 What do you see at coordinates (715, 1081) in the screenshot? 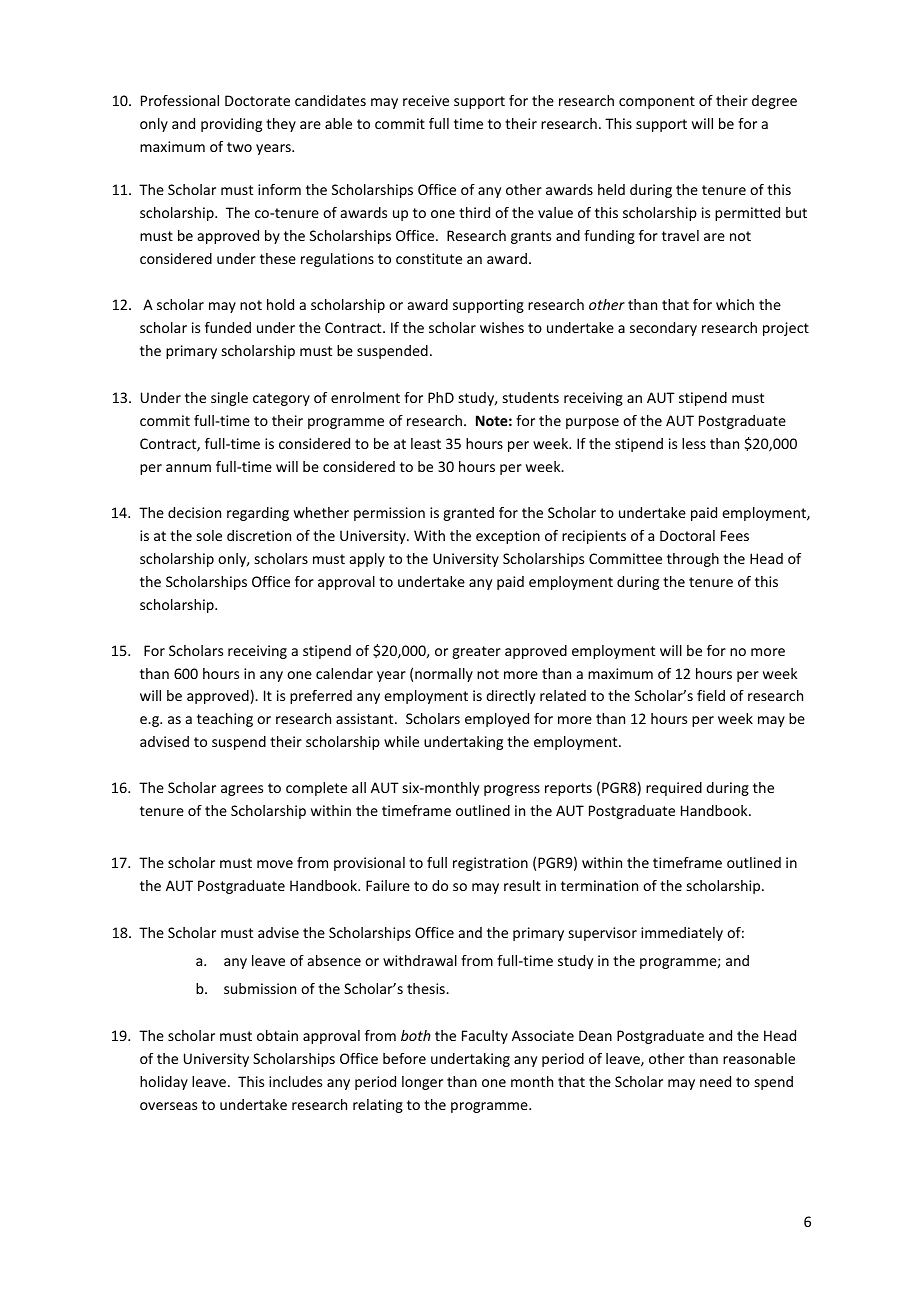
I see `need` at bounding box center [715, 1081].
